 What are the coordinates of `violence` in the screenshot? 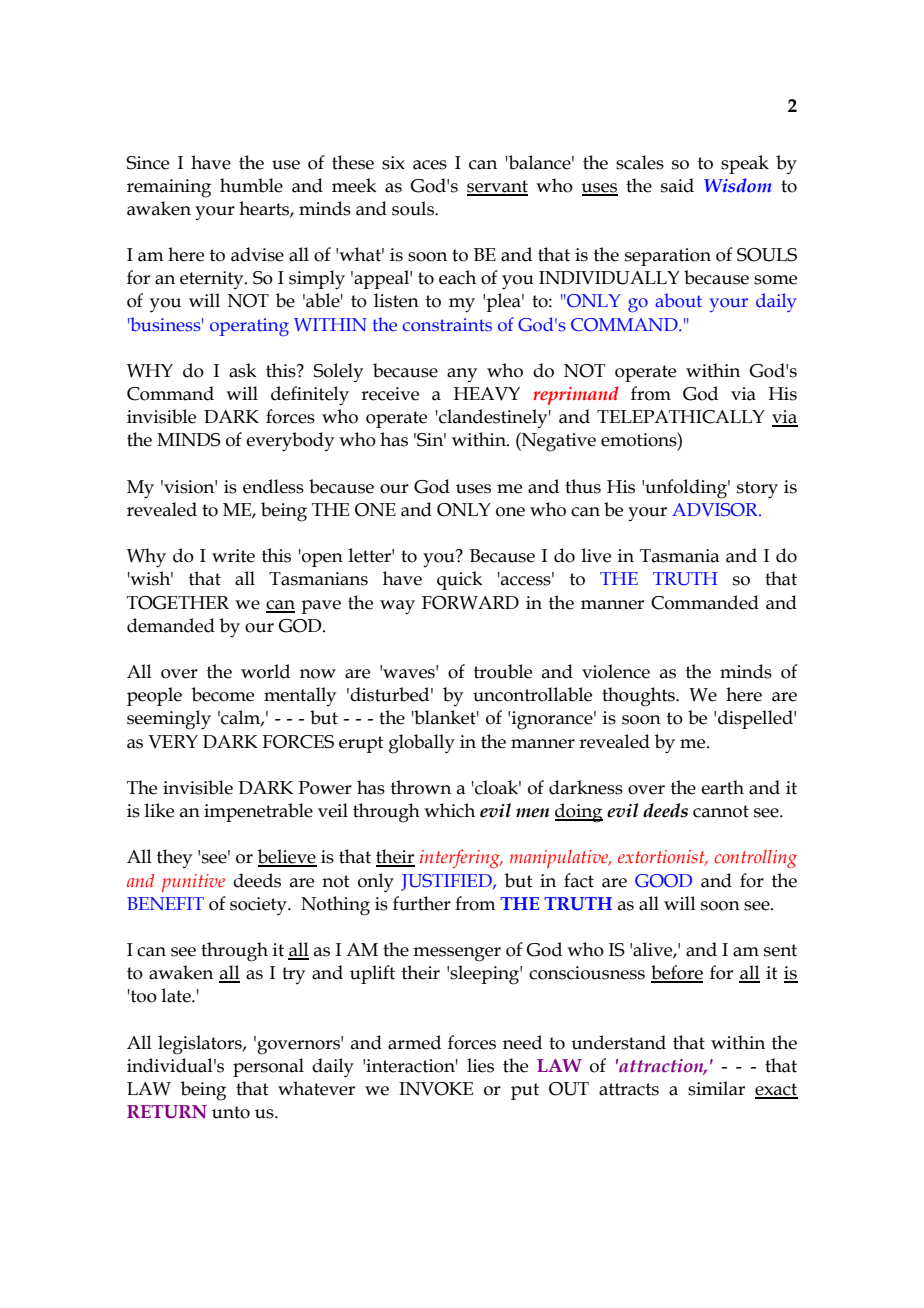 It's located at (616, 671).
